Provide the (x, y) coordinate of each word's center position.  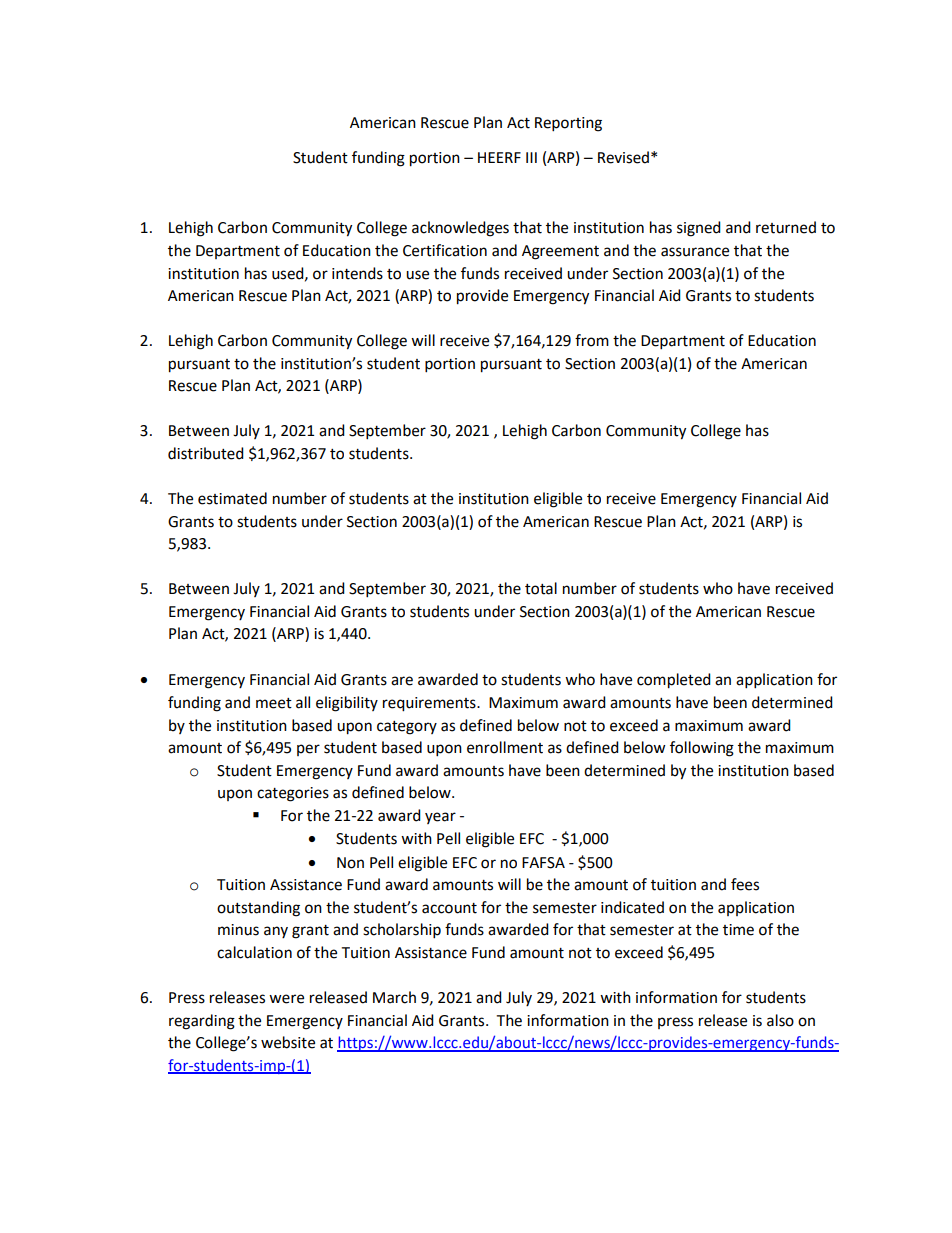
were (286, 999)
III (531, 157)
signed (699, 229)
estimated (232, 498)
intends (357, 273)
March (394, 997)
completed (674, 681)
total (541, 588)
